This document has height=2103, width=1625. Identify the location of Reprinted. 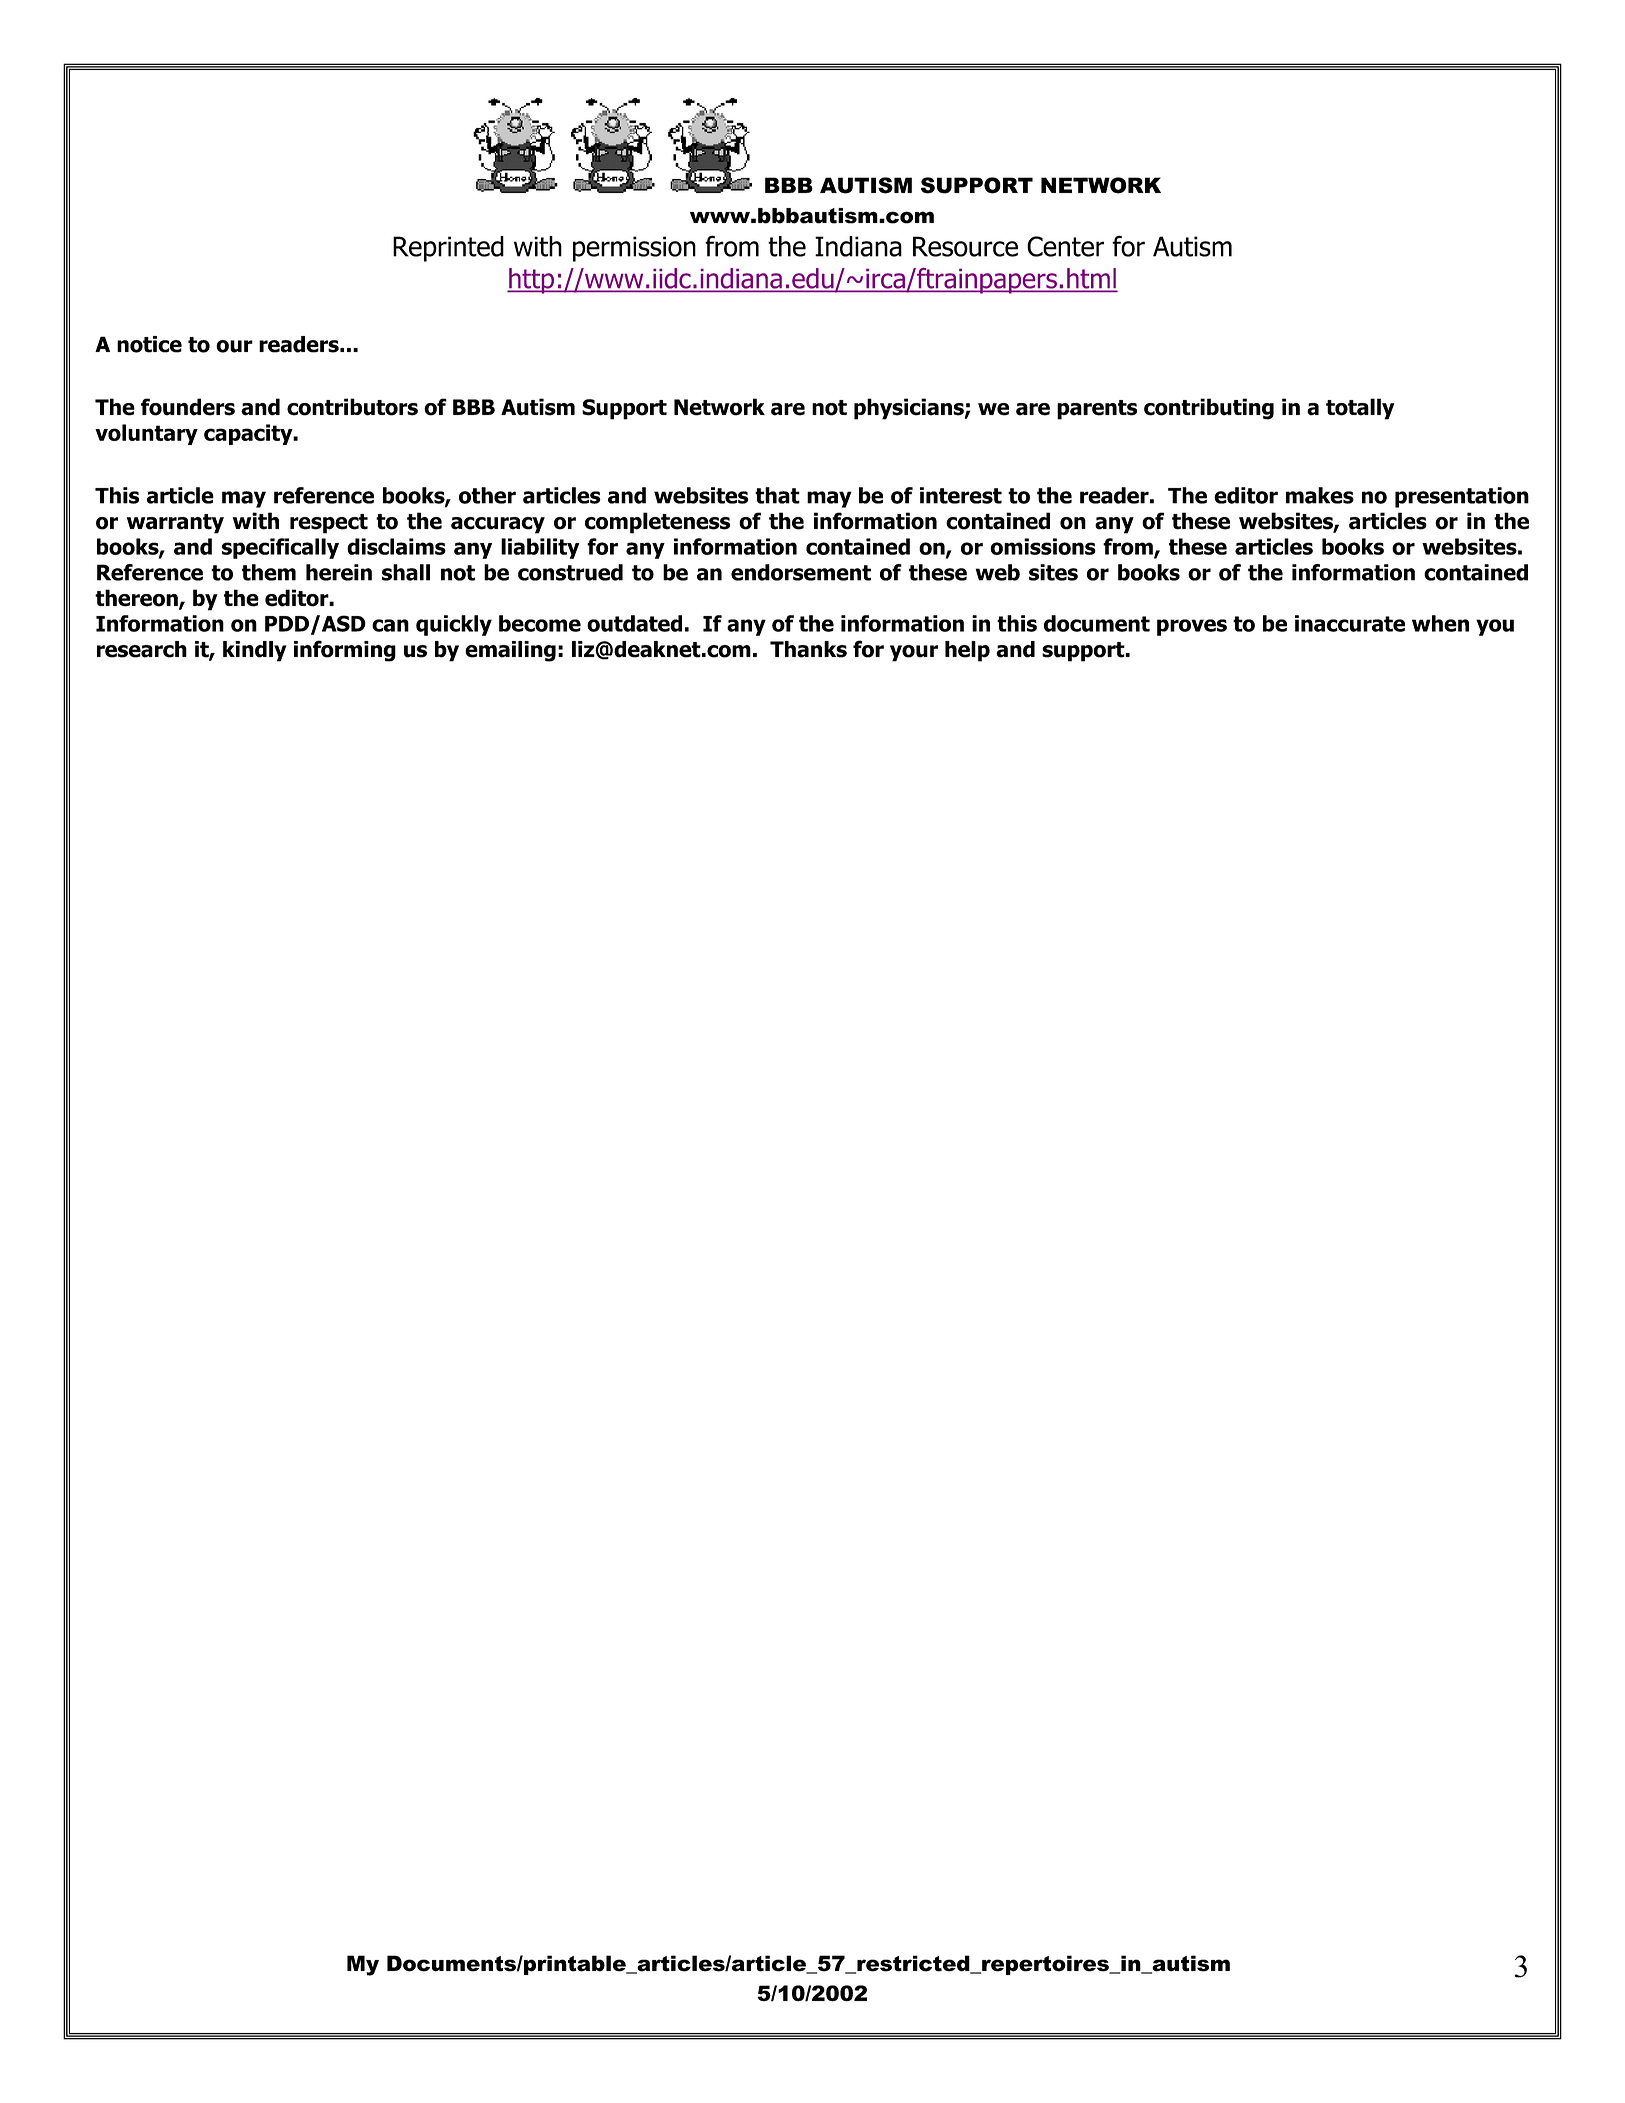
(448, 249).
